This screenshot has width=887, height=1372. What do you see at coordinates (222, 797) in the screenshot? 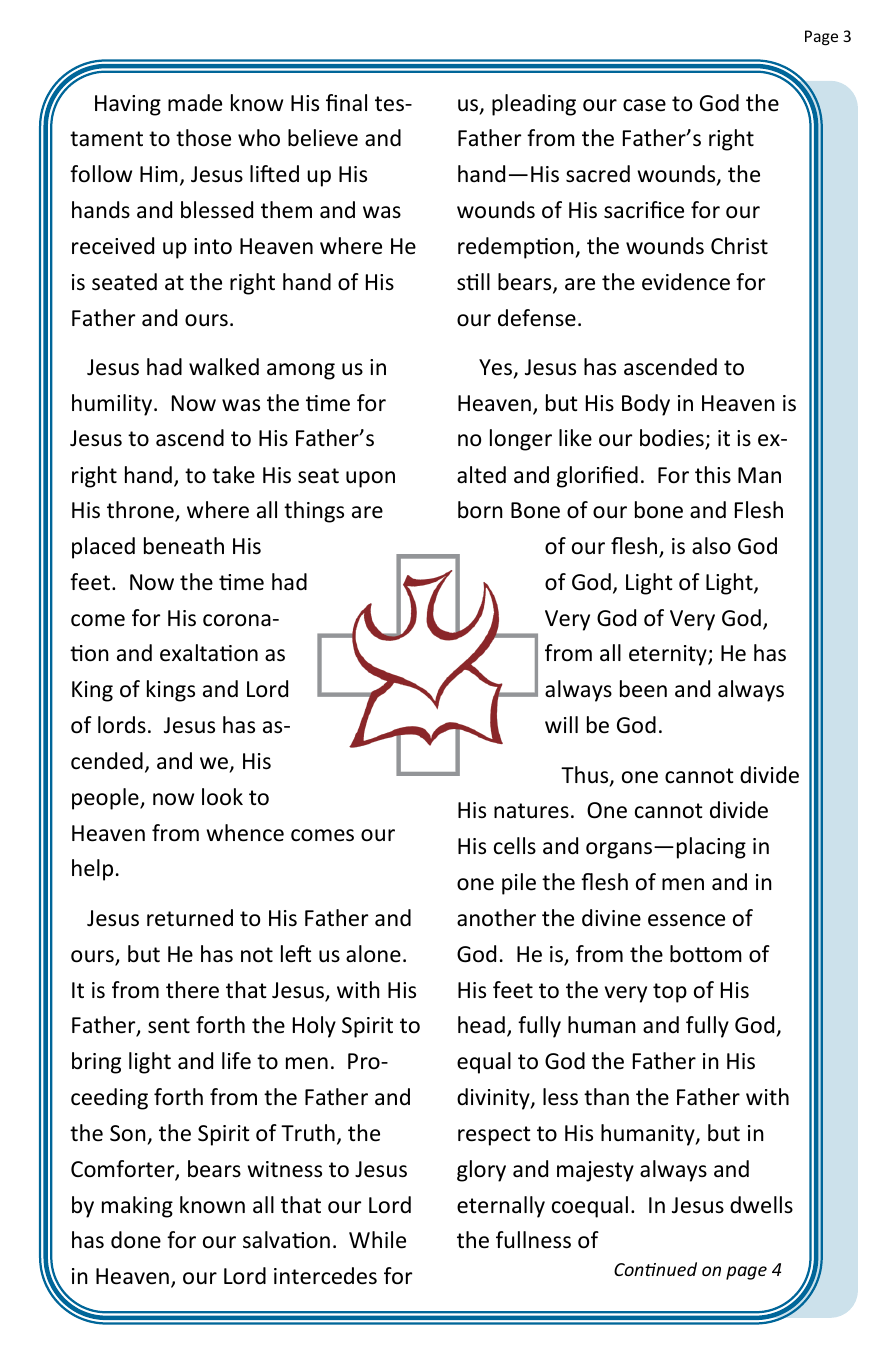
I see `look` at bounding box center [222, 797].
